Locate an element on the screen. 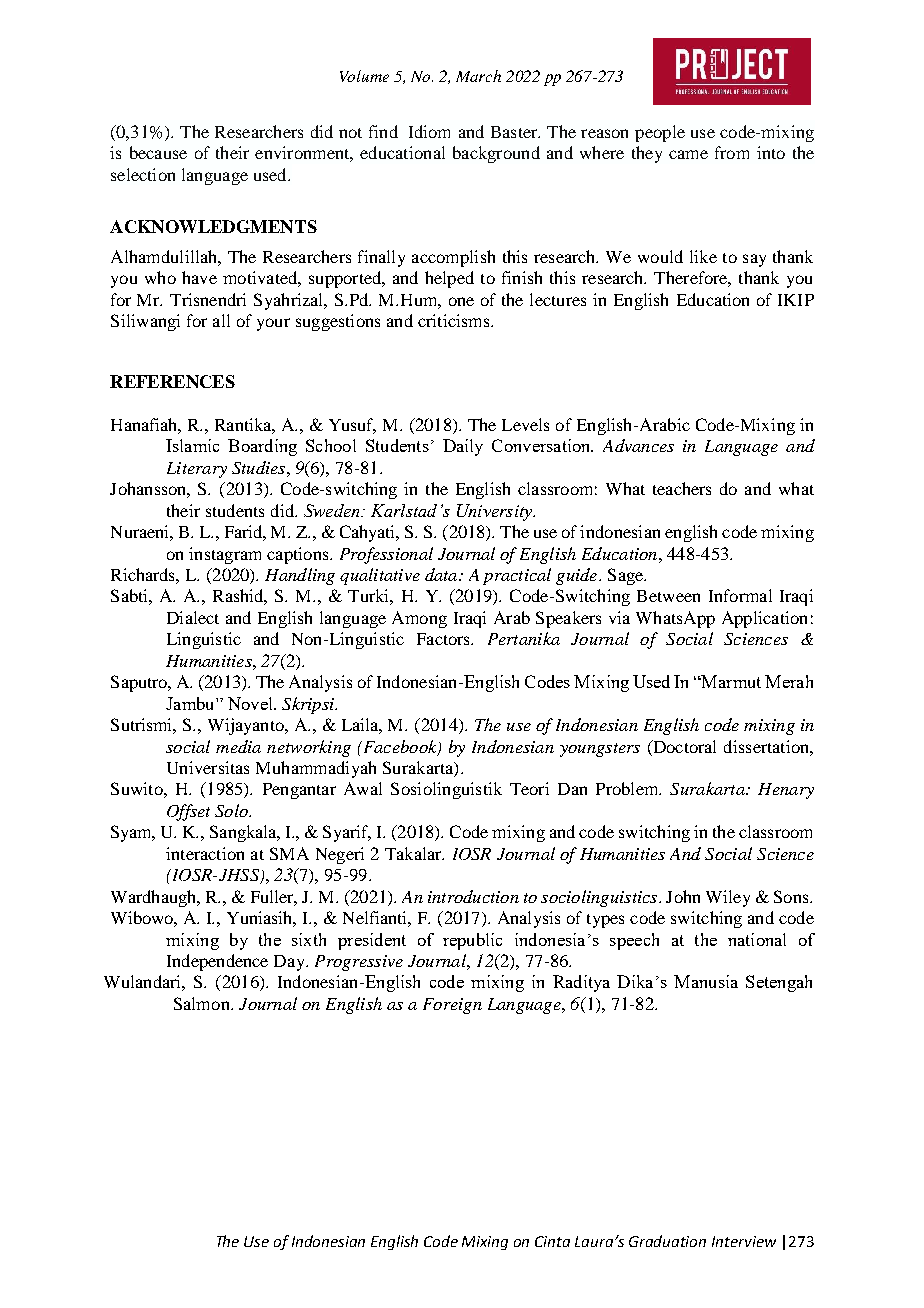 This screenshot has width=924, height=1308. Application is located at coordinates (764, 619).
